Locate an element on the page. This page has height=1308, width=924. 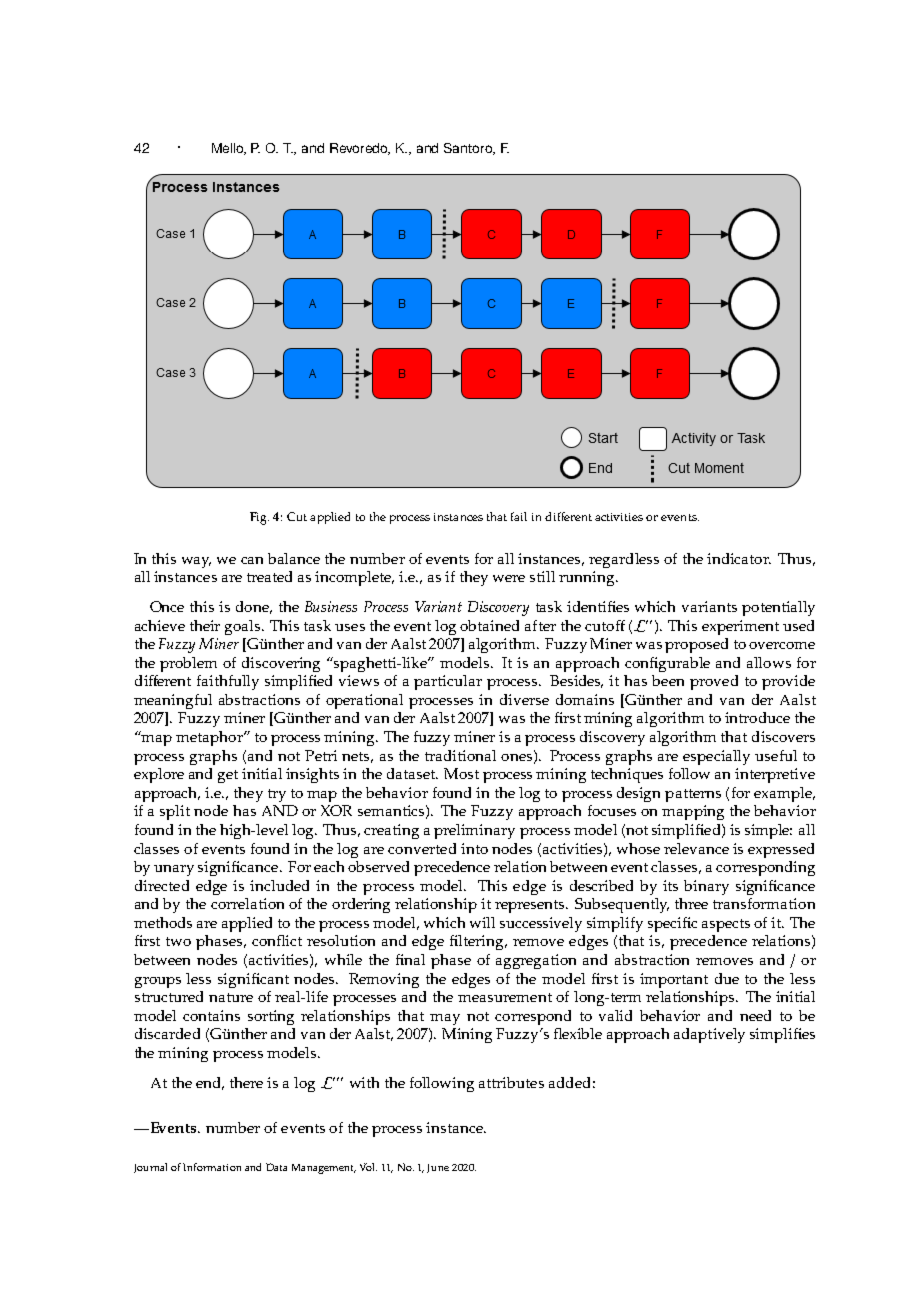
Information is located at coordinates (212, 1167).
